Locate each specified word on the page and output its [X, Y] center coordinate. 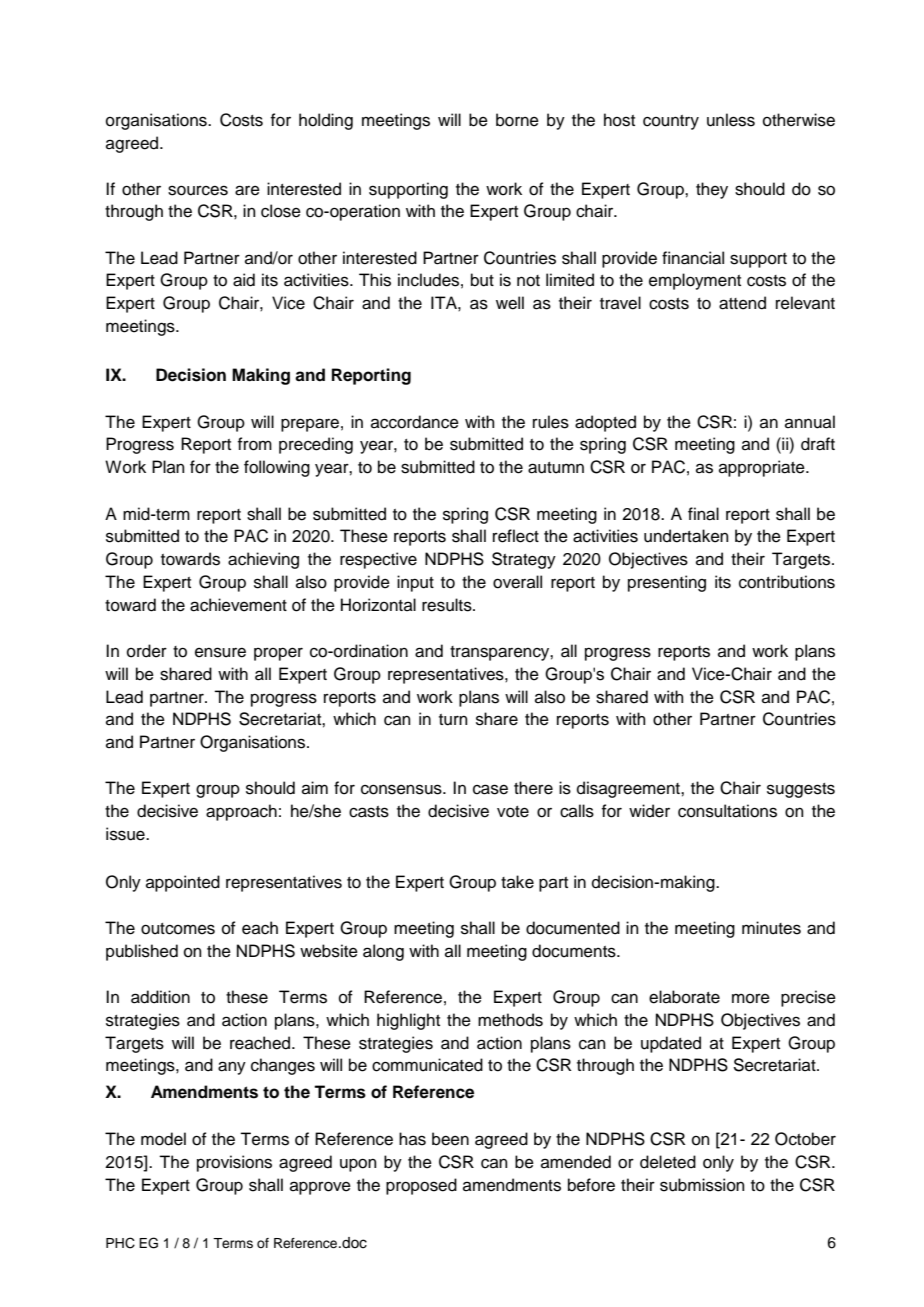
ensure [220, 652]
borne [517, 120]
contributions [787, 582]
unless [731, 120]
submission [702, 1185]
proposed [421, 1186]
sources [198, 190]
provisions [234, 1163]
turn [453, 720]
